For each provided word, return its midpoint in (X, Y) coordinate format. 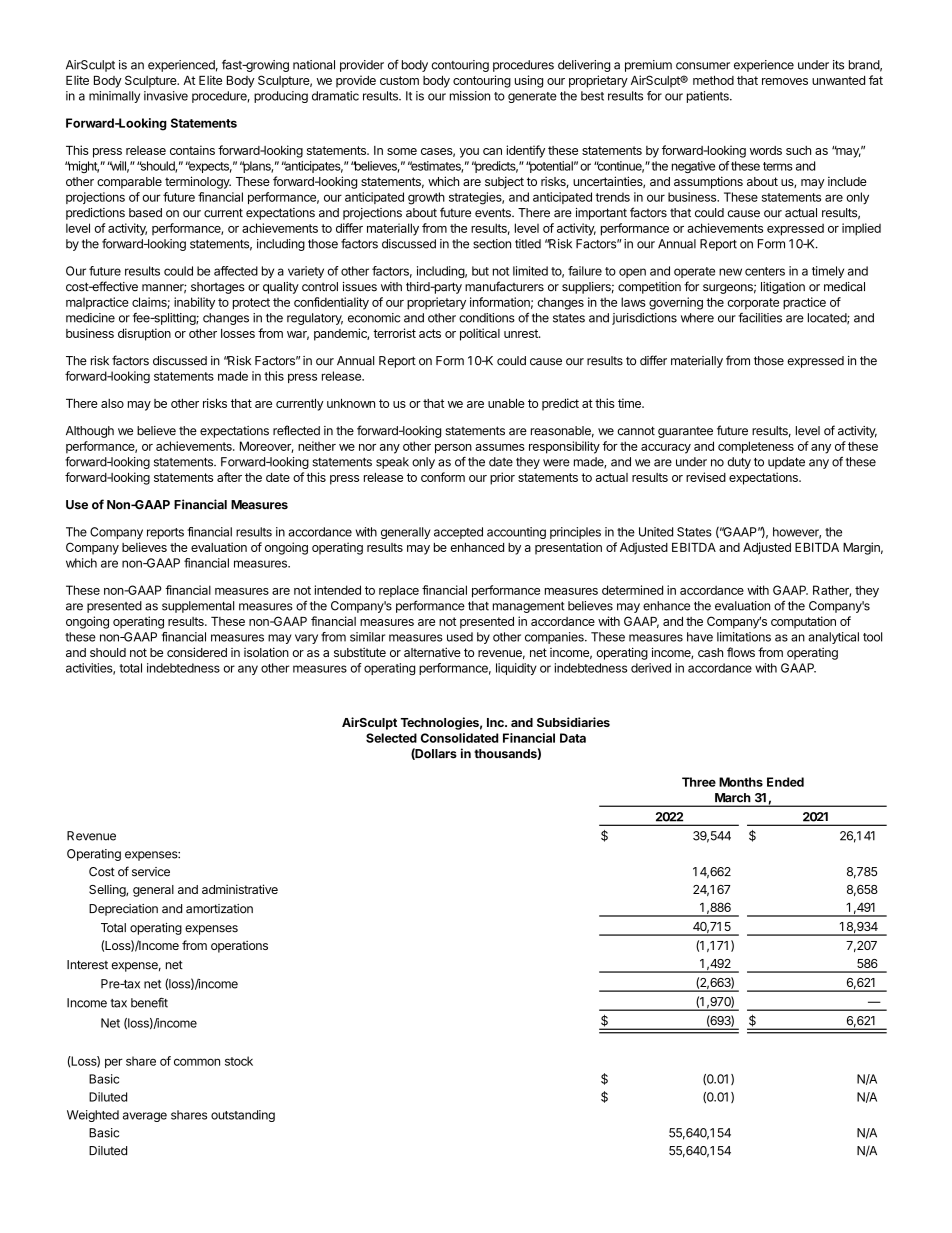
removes (785, 81)
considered (197, 652)
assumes (500, 447)
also (112, 403)
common (197, 1062)
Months (741, 782)
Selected (391, 738)
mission (470, 96)
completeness (756, 447)
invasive (166, 96)
